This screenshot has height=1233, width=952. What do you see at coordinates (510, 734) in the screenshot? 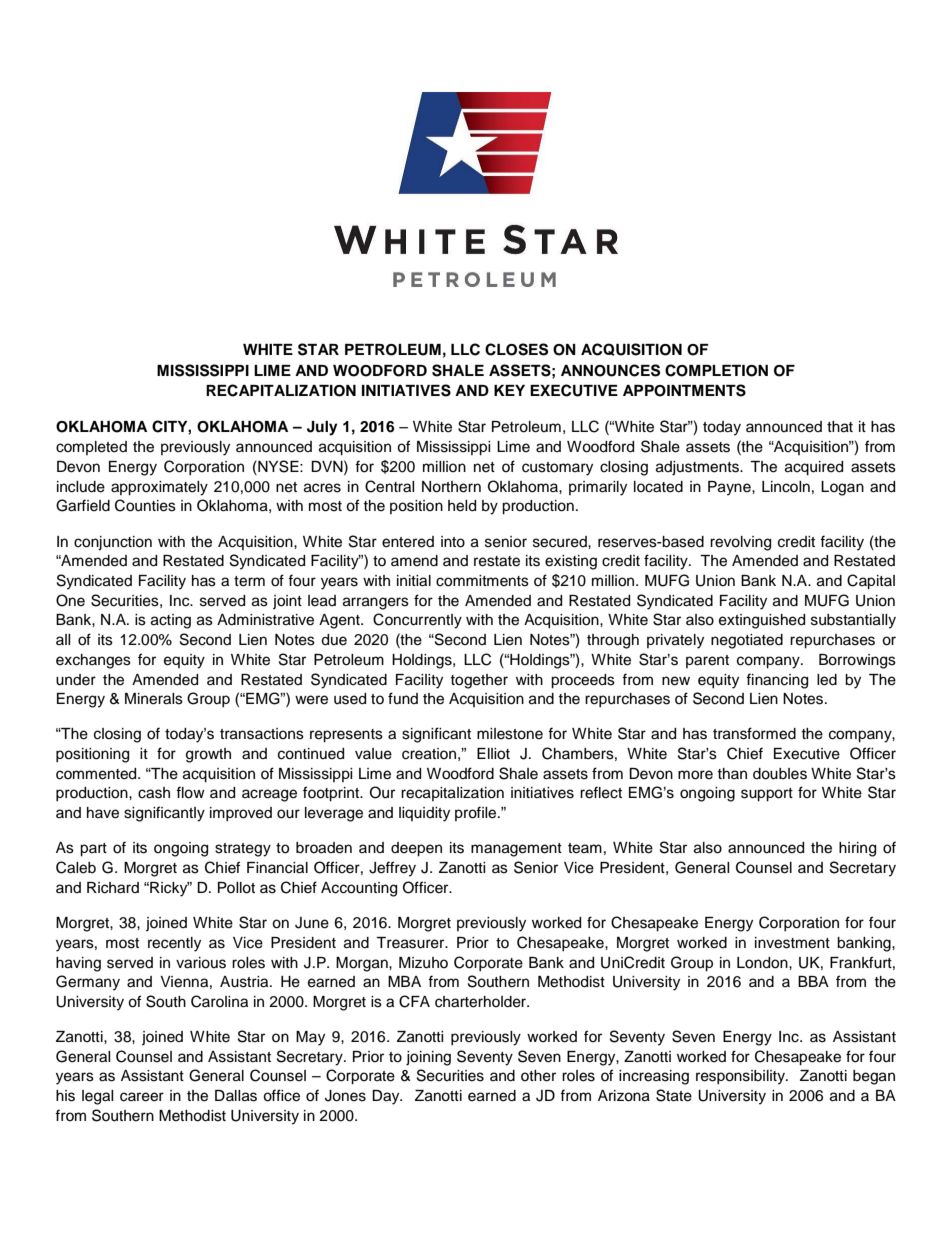
I see `milestone` at bounding box center [510, 734].
